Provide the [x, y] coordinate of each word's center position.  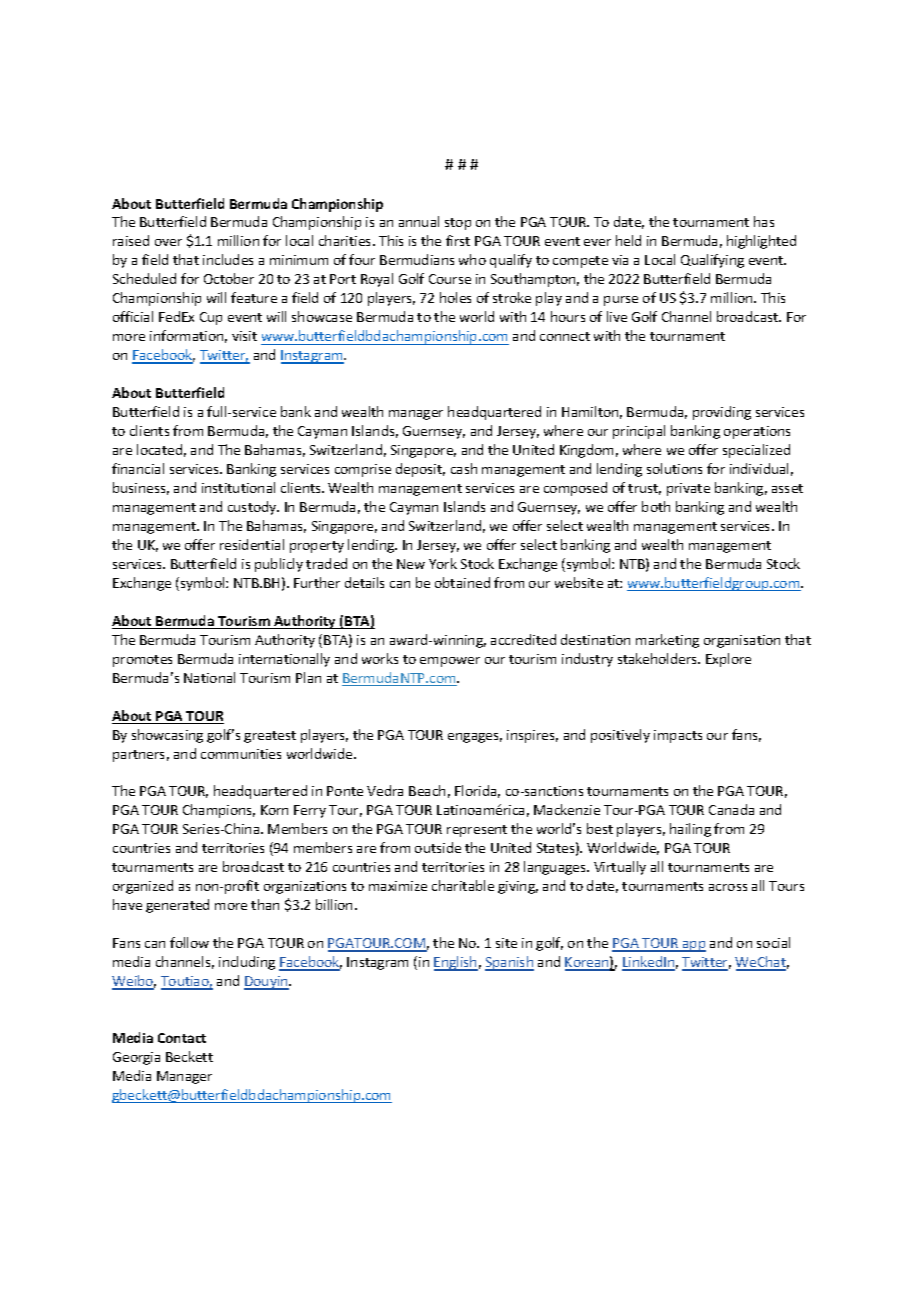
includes [228, 259]
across [728, 887]
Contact [182, 1038]
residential [252, 544]
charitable [463, 885]
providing [722, 413]
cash [464, 468]
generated [177, 906]
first [458, 240]
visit [244, 336]
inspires [532, 736]
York [443, 563]
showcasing [167, 736]
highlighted [761, 242]
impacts [678, 736]
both [656, 506]
